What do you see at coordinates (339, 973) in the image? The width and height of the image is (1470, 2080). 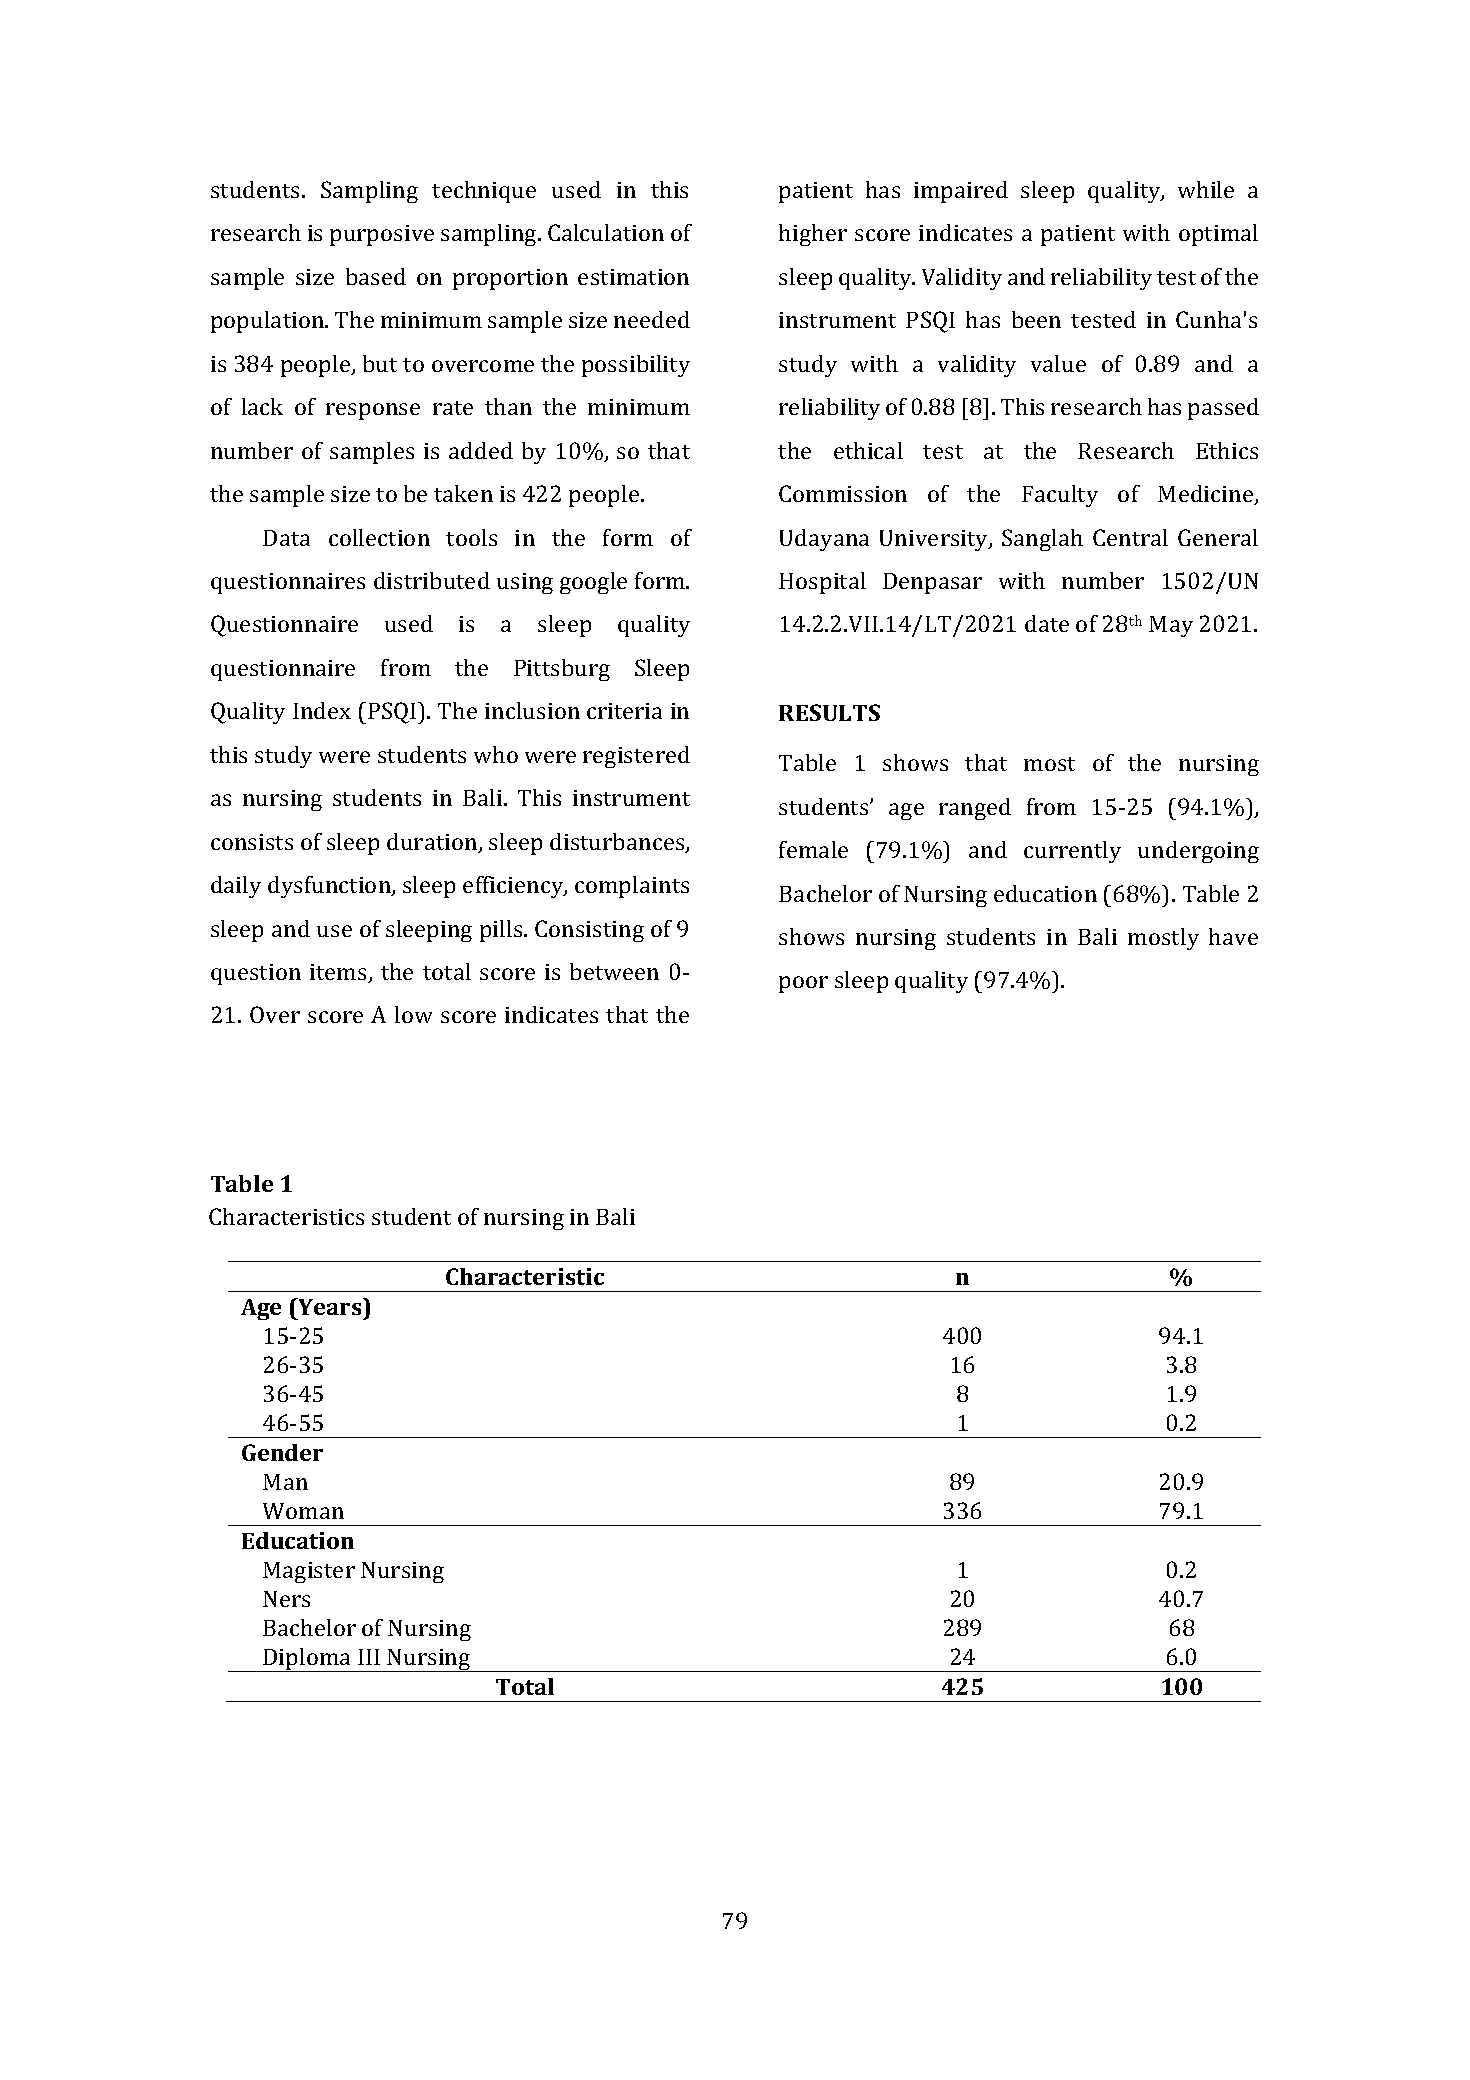 I see `items` at bounding box center [339, 973].
